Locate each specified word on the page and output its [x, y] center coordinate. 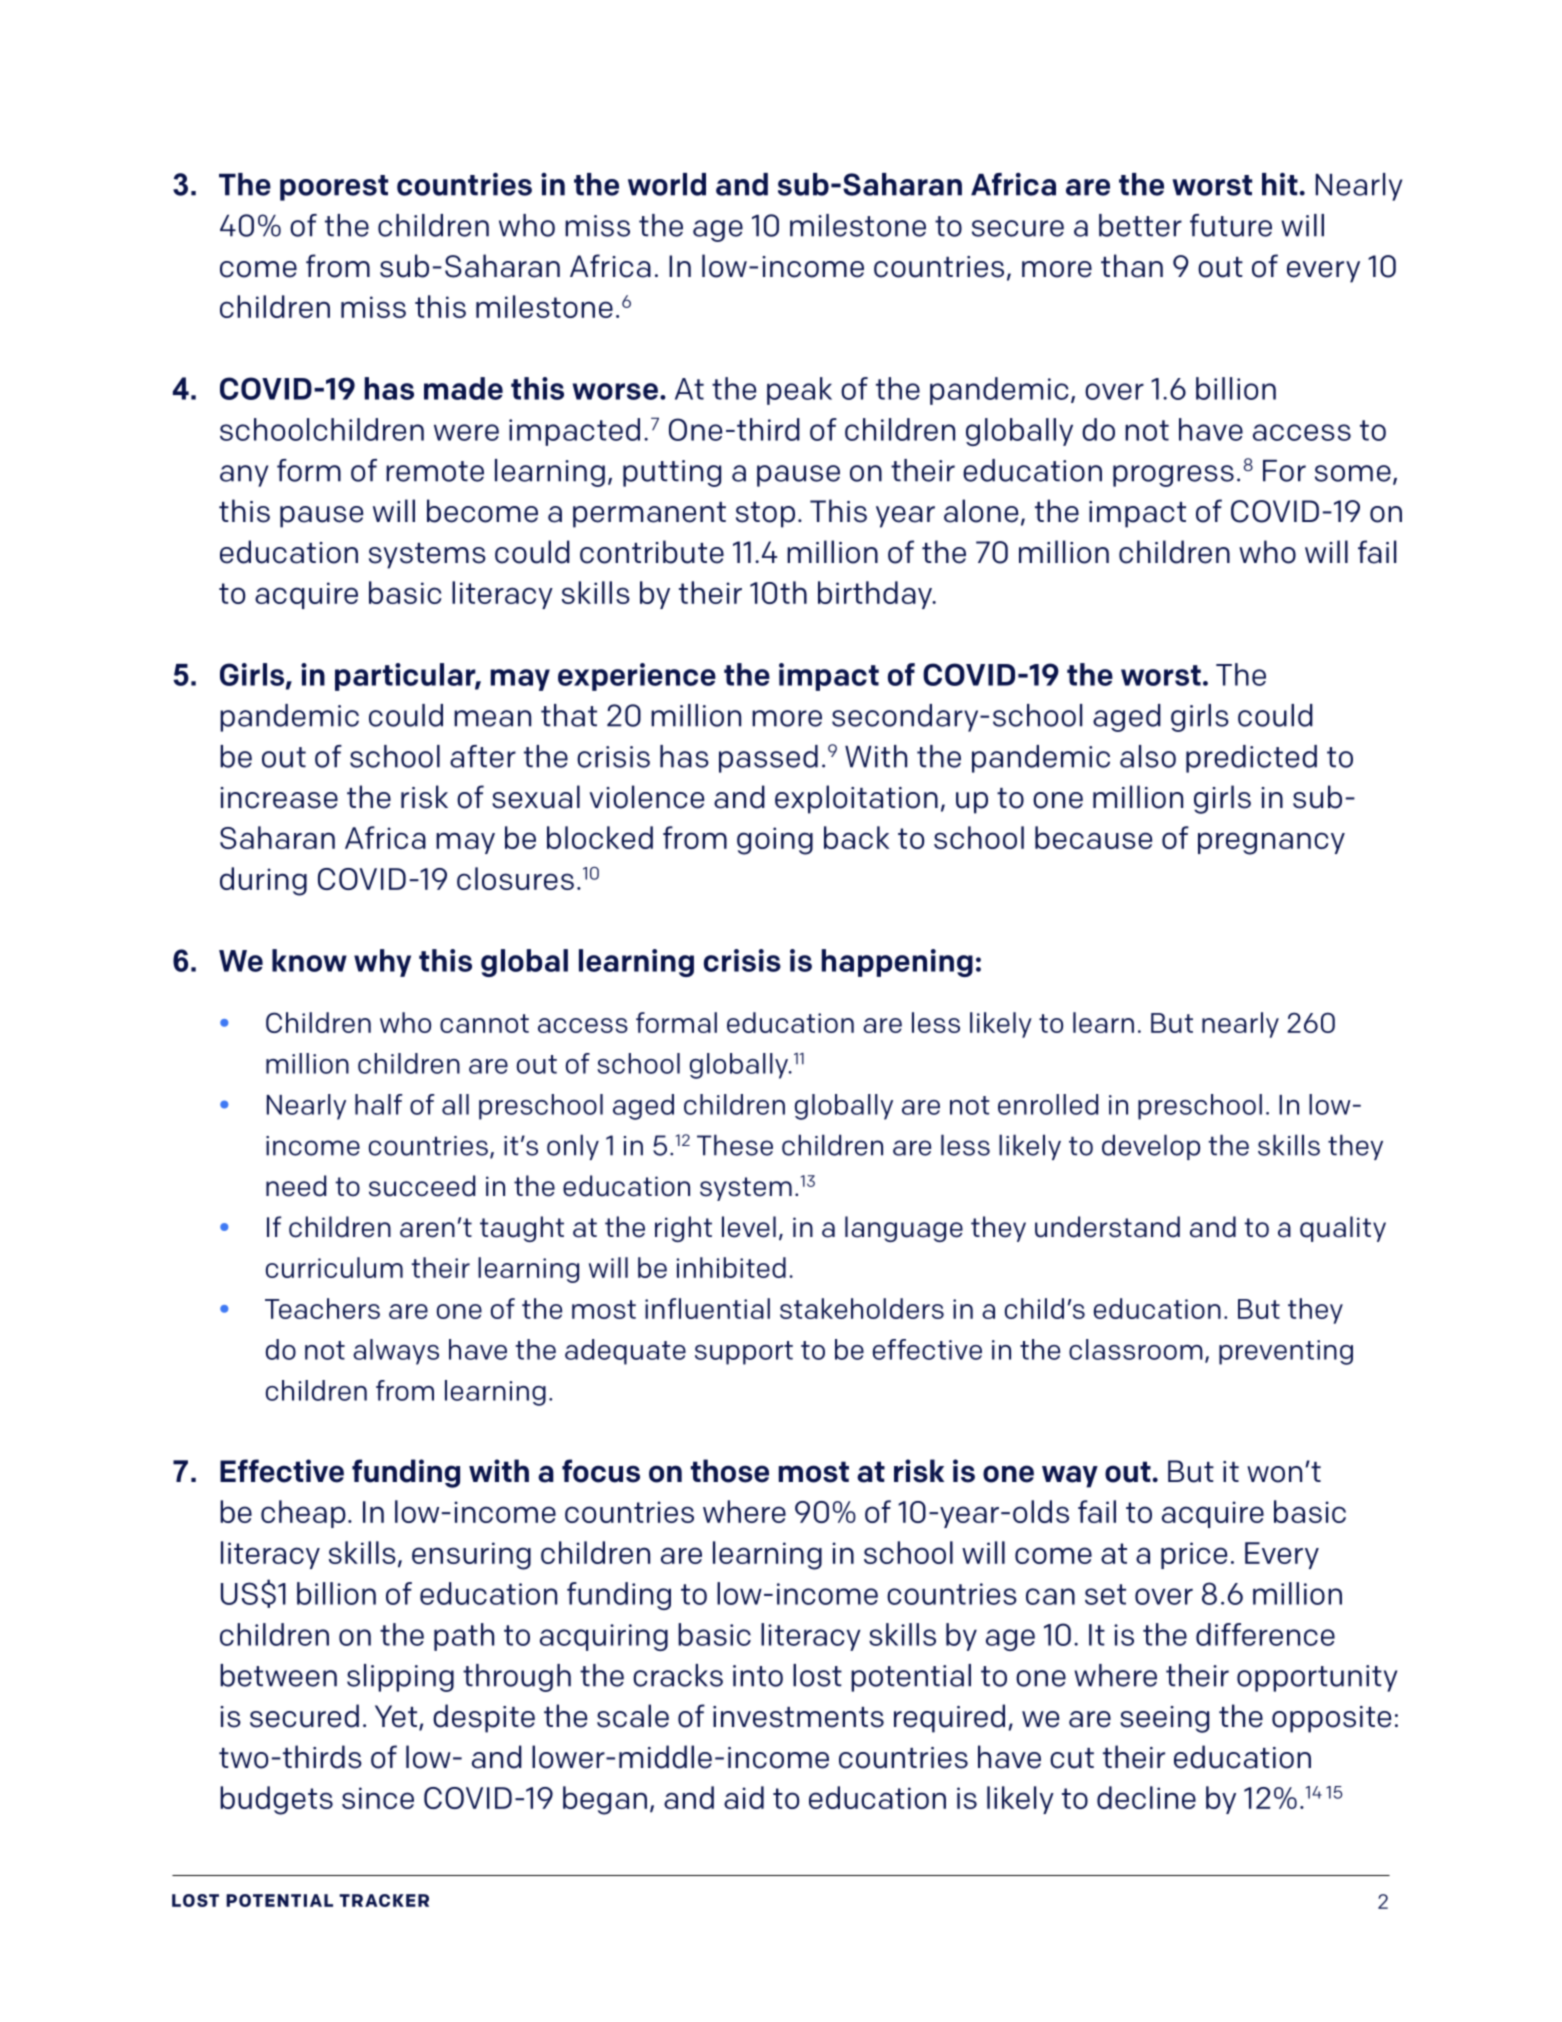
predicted [1251, 759]
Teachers [322, 1308]
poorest [334, 188]
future [1231, 225]
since [378, 1798]
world [667, 184]
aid [744, 1797]
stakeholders [862, 1308]
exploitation [856, 799]
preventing [1286, 1352]
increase [279, 798]
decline [1146, 1797]
